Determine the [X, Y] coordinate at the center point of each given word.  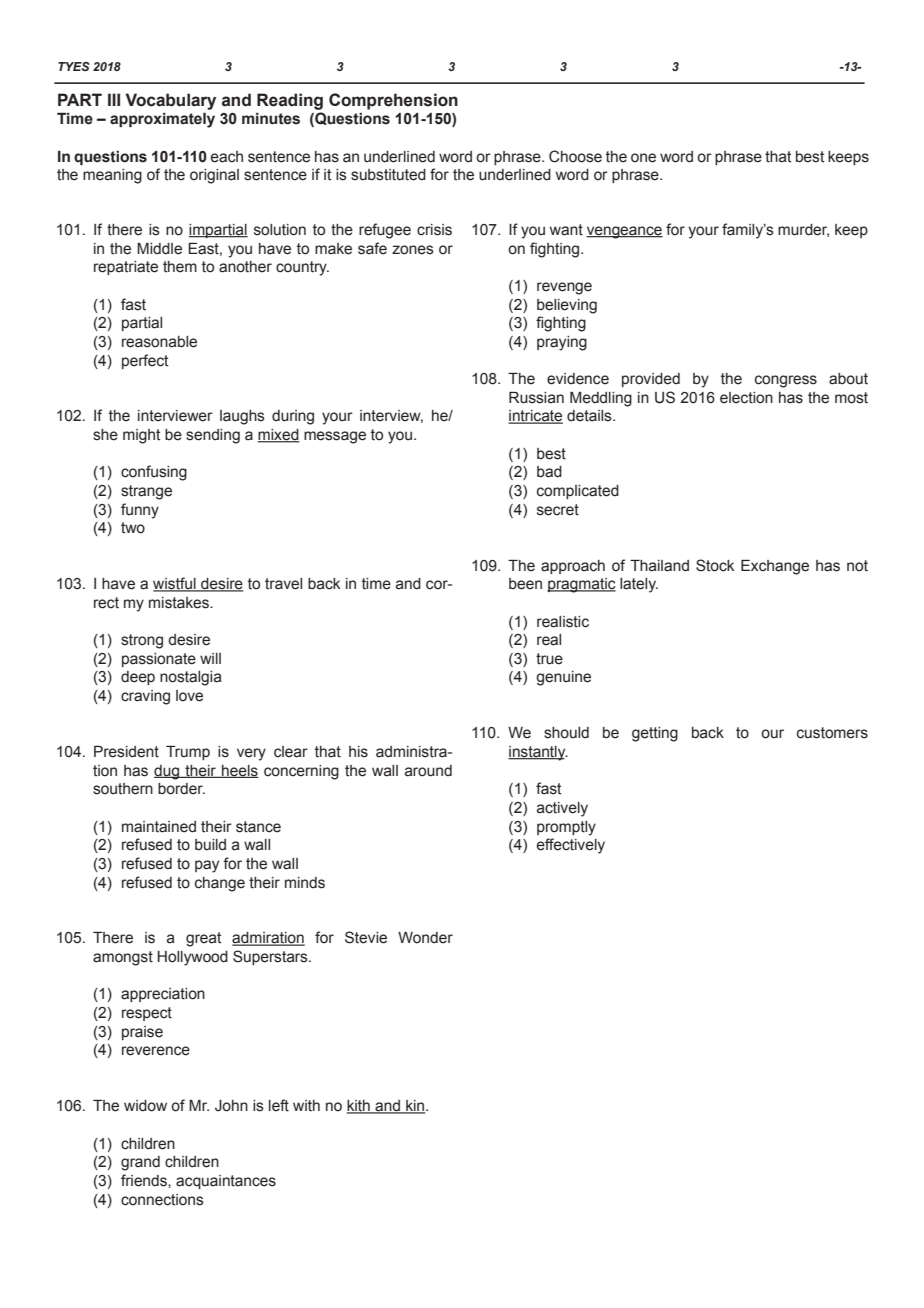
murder [803, 230]
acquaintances [226, 1182]
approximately [162, 120]
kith [359, 1107]
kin [415, 1107]
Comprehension [393, 101]
